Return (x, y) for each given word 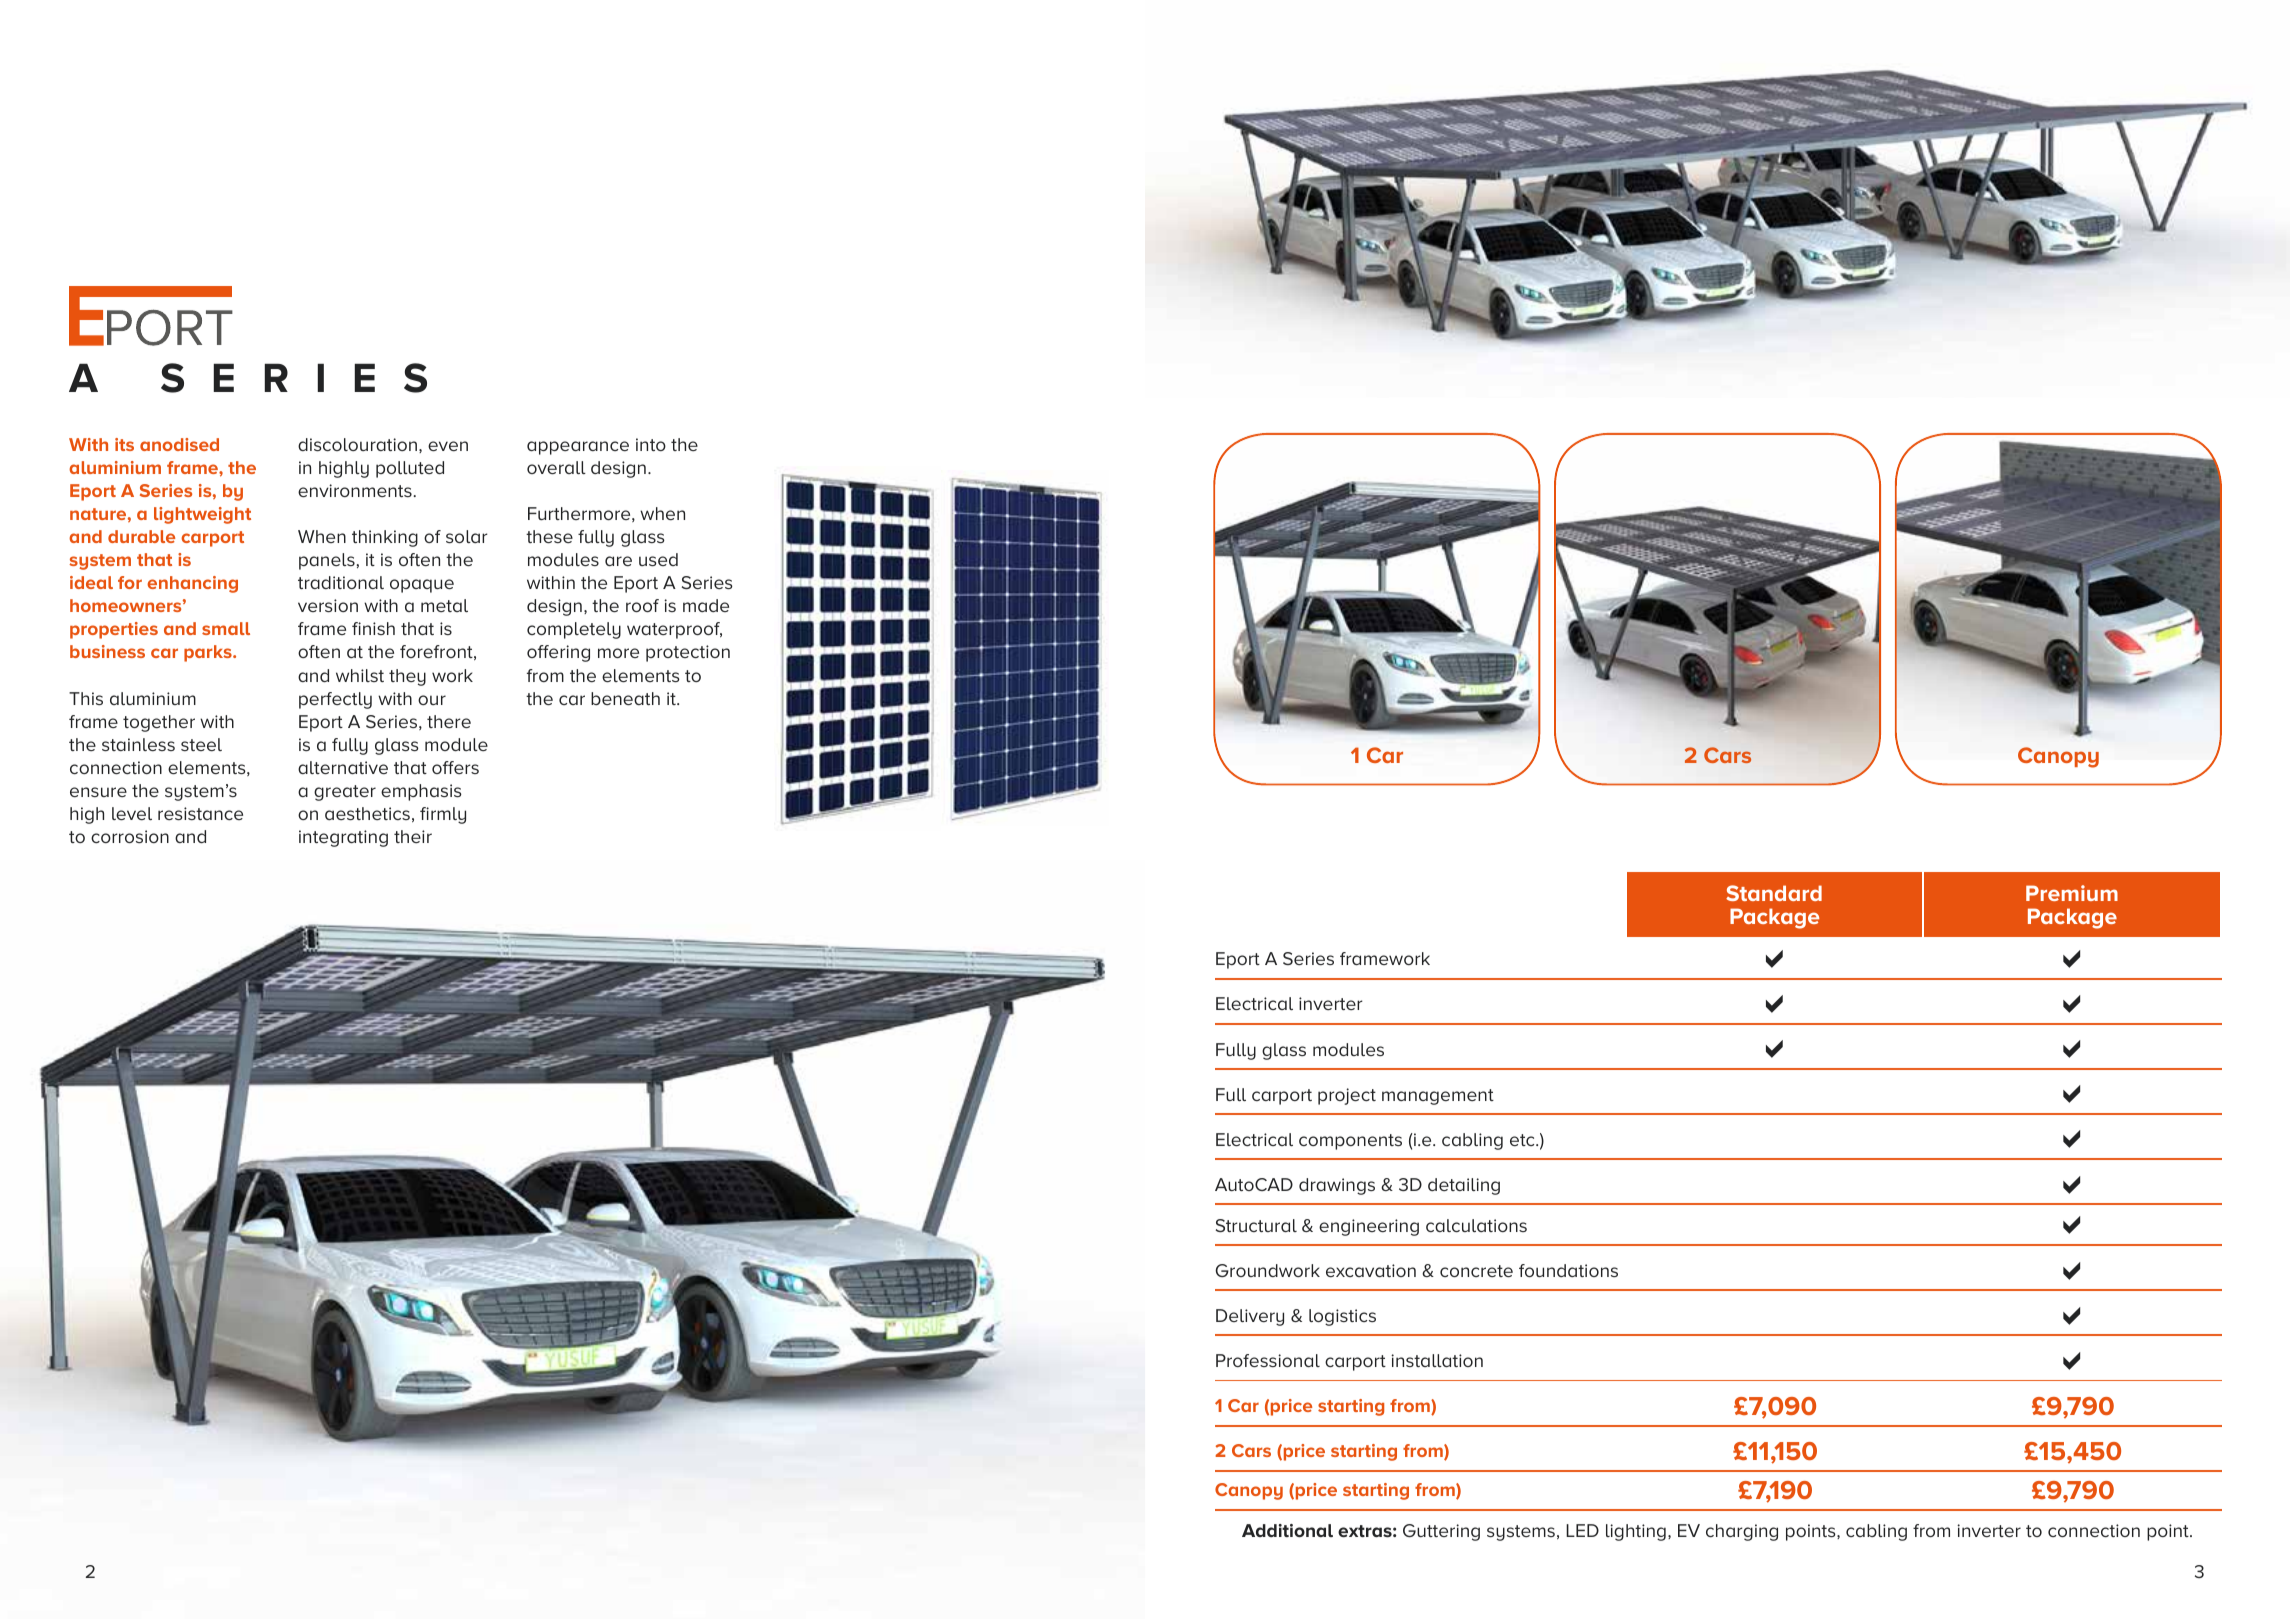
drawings (1337, 1186)
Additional (1287, 1530)
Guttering (1441, 1532)
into (651, 444)
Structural (1256, 1225)
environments (355, 490)
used (658, 559)
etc (1523, 1140)
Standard (1774, 893)
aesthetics (367, 813)
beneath (625, 698)
